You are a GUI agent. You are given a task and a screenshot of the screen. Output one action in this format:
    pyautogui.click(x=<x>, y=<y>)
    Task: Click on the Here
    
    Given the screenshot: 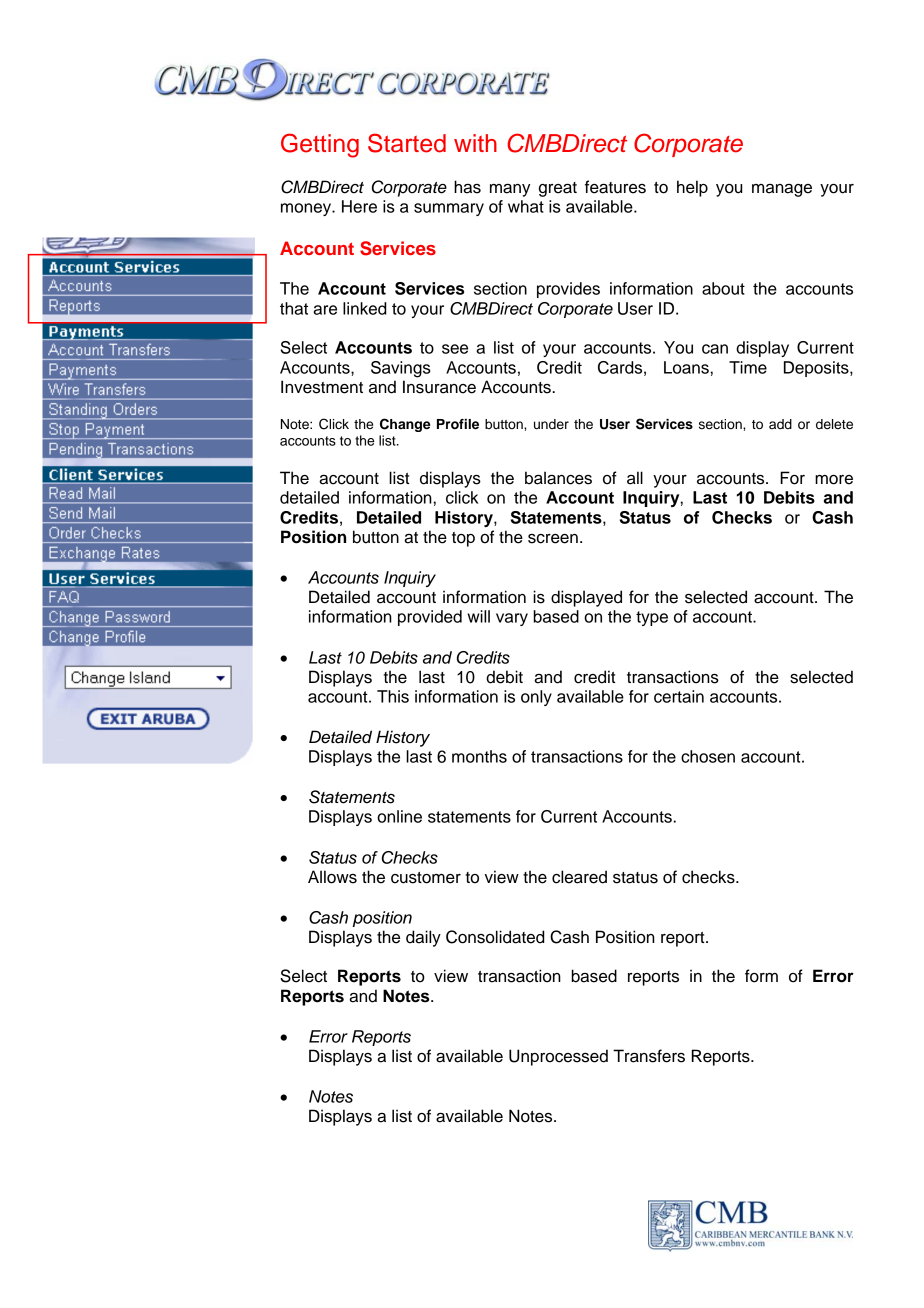 What is the action you would take?
    pyautogui.click(x=359, y=206)
